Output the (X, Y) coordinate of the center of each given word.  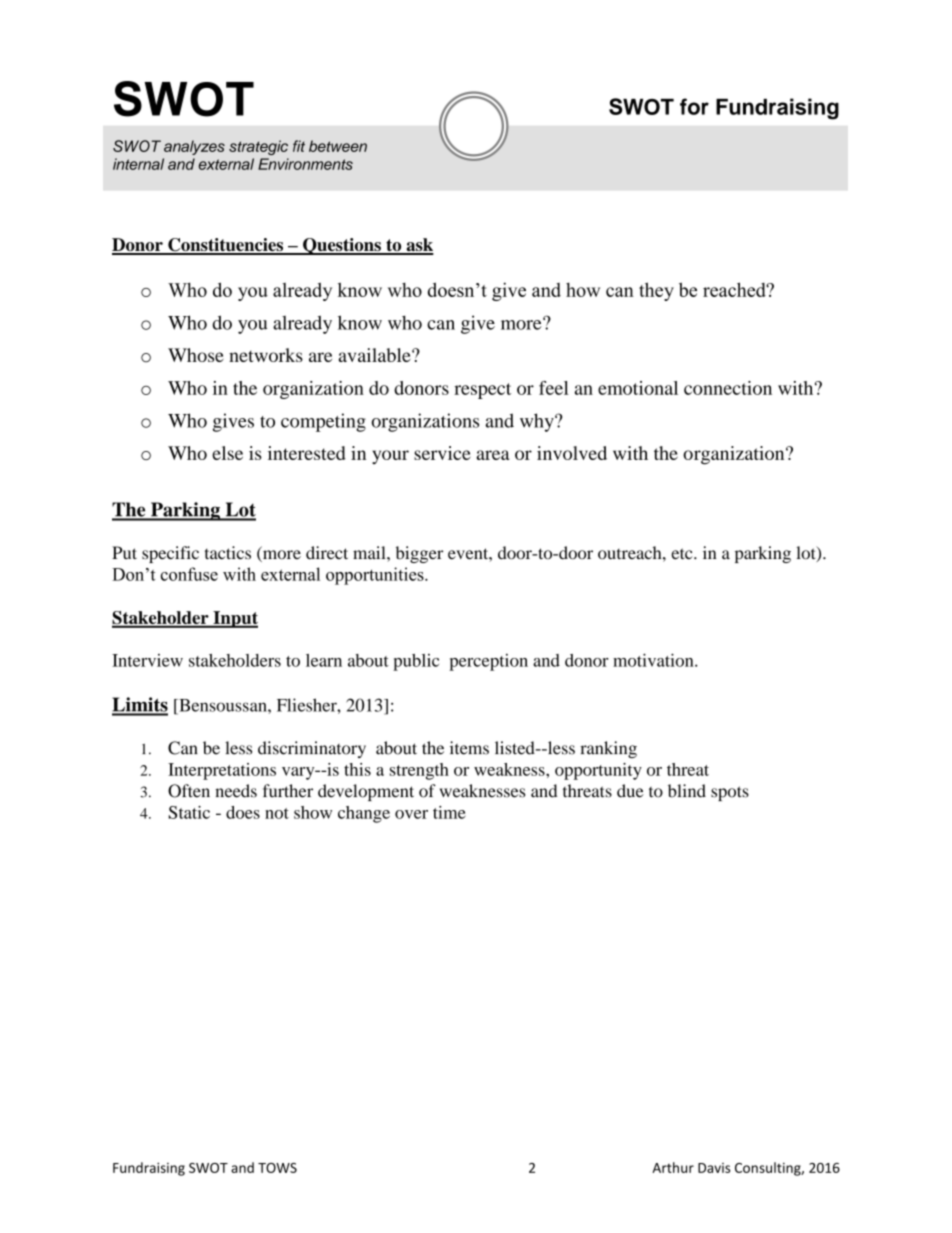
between (338, 146)
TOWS (277, 1168)
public (416, 662)
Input (234, 619)
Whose (196, 355)
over (411, 814)
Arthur (673, 1167)
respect (482, 391)
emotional (638, 388)
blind (687, 791)
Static (189, 812)
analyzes (194, 147)
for (694, 106)
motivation (654, 660)
